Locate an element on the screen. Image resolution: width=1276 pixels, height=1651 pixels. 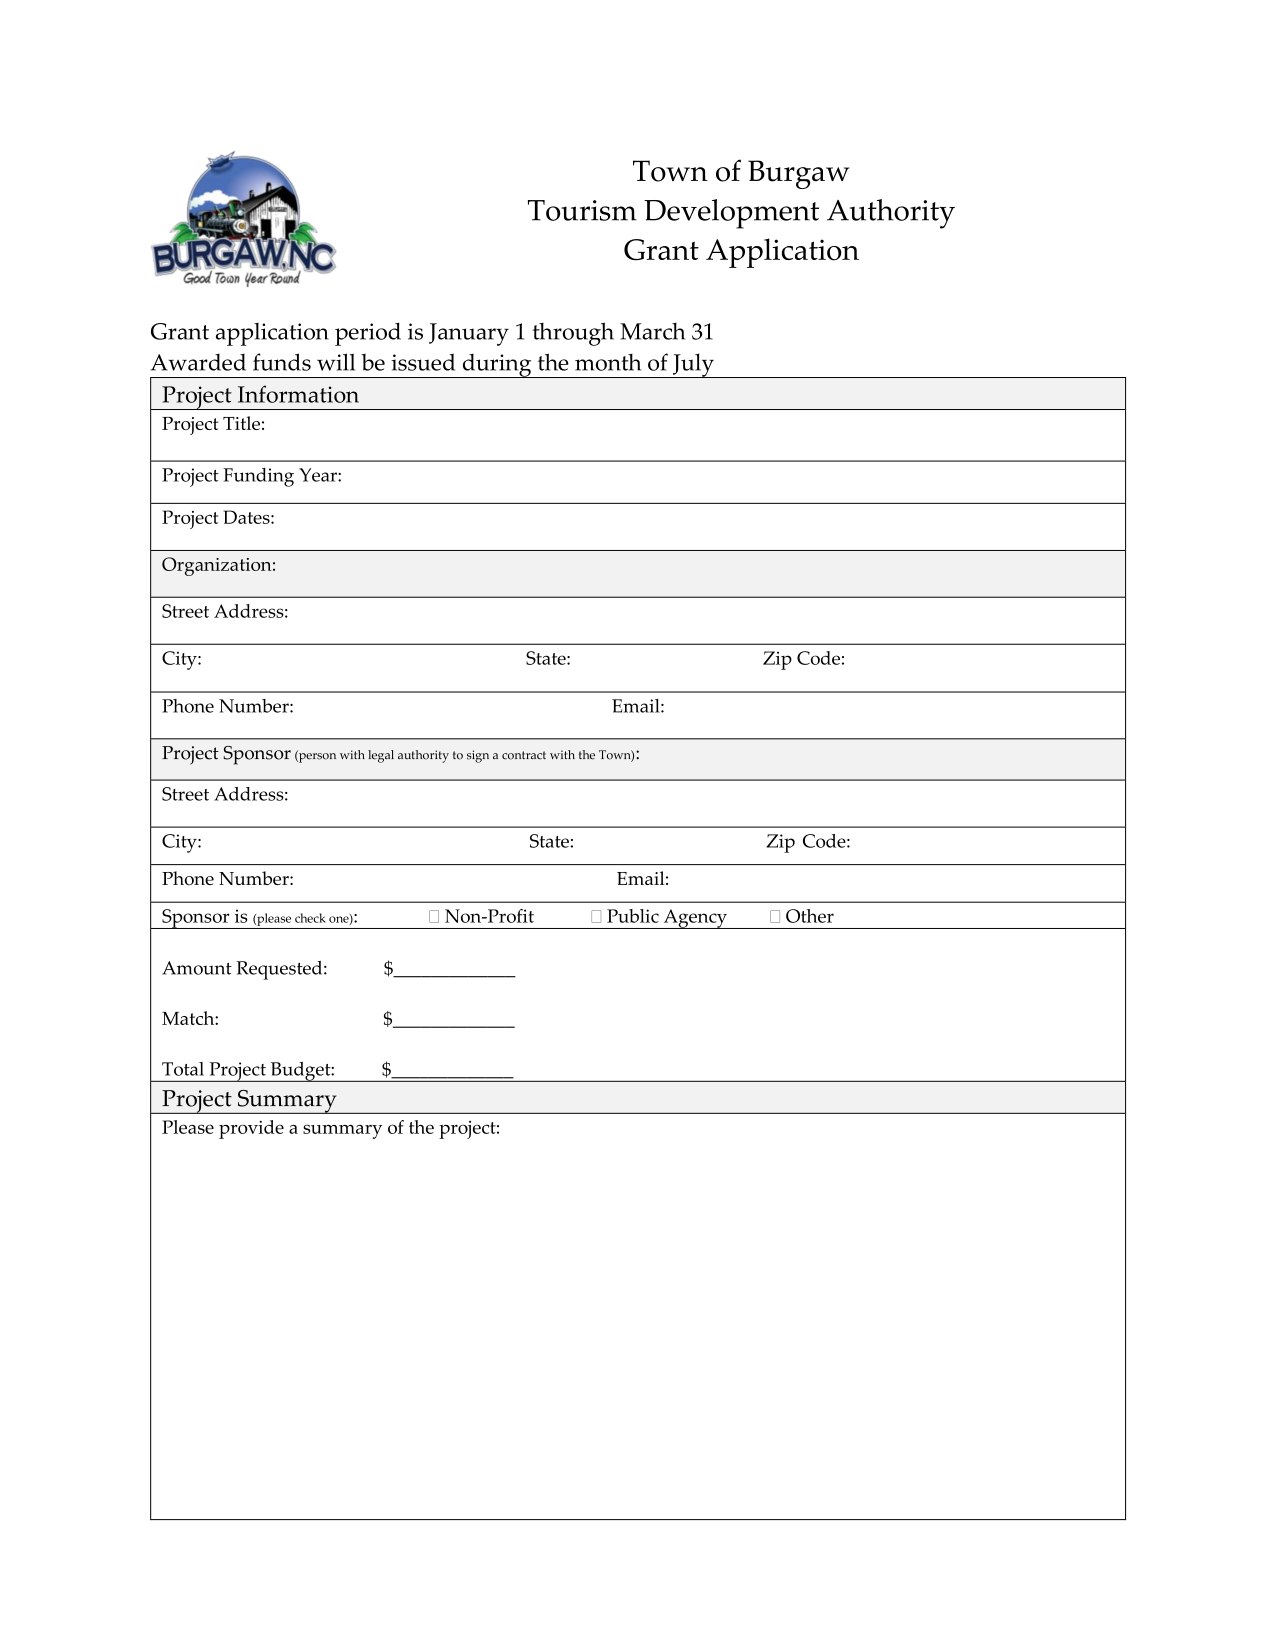
sign is located at coordinates (478, 756).
